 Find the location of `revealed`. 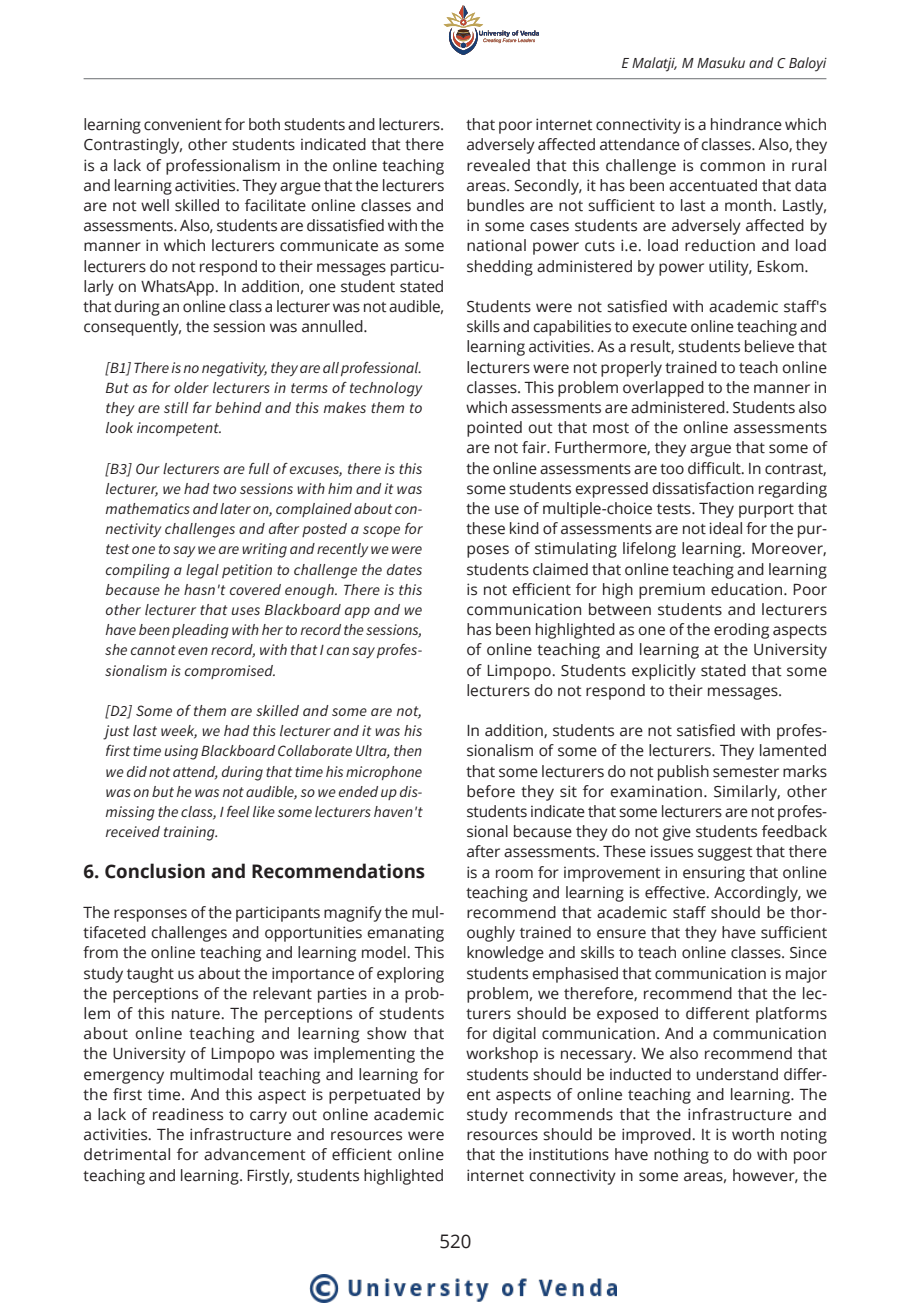

revealed is located at coordinates (498, 165).
